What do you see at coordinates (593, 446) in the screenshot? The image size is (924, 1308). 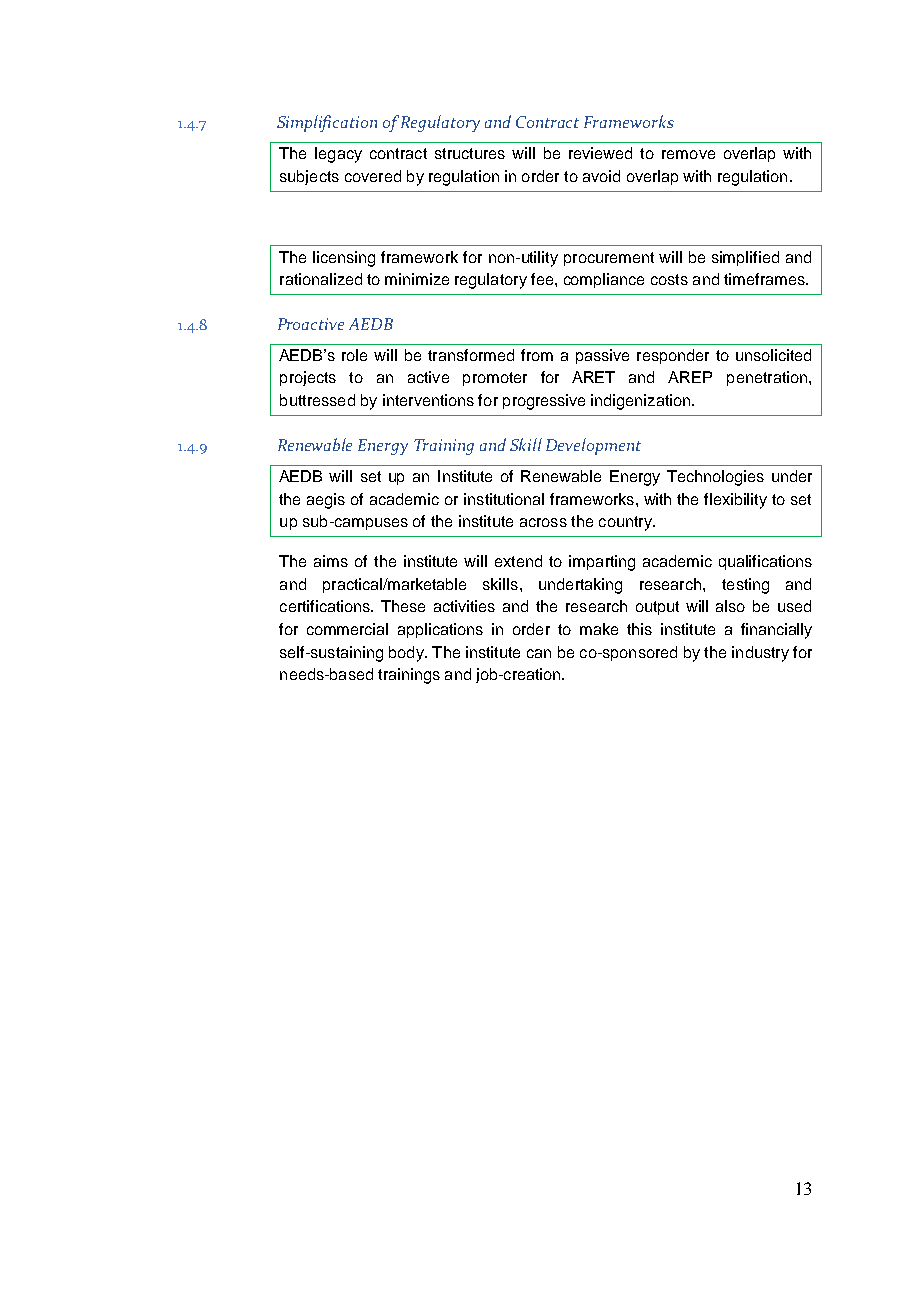 I see `Development` at bounding box center [593, 446].
